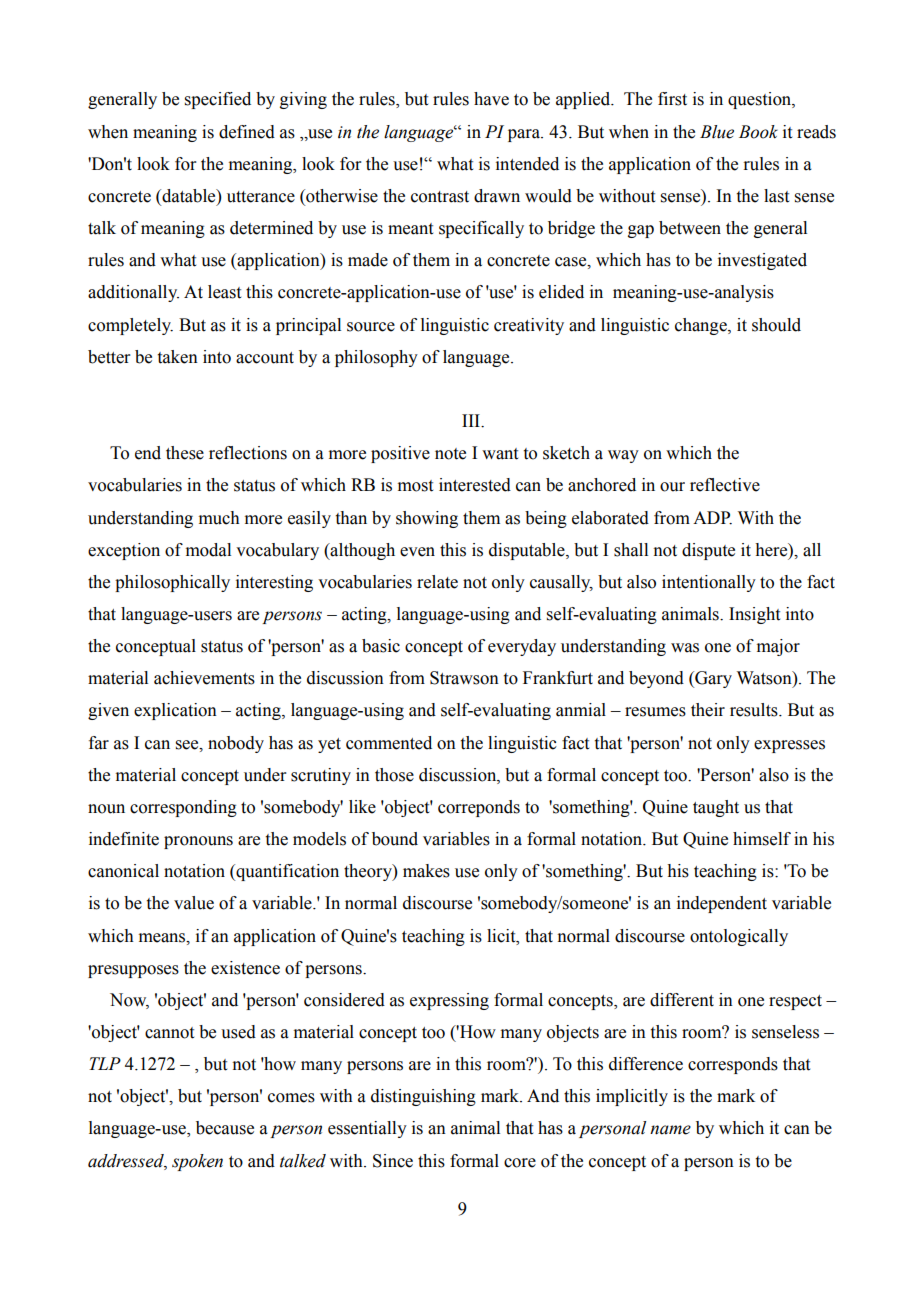 The width and height of the screenshot is (924, 1308). What do you see at coordinates (725, 485) in the screenshot?
I see `reflective` at bounding box center [725, 485].
